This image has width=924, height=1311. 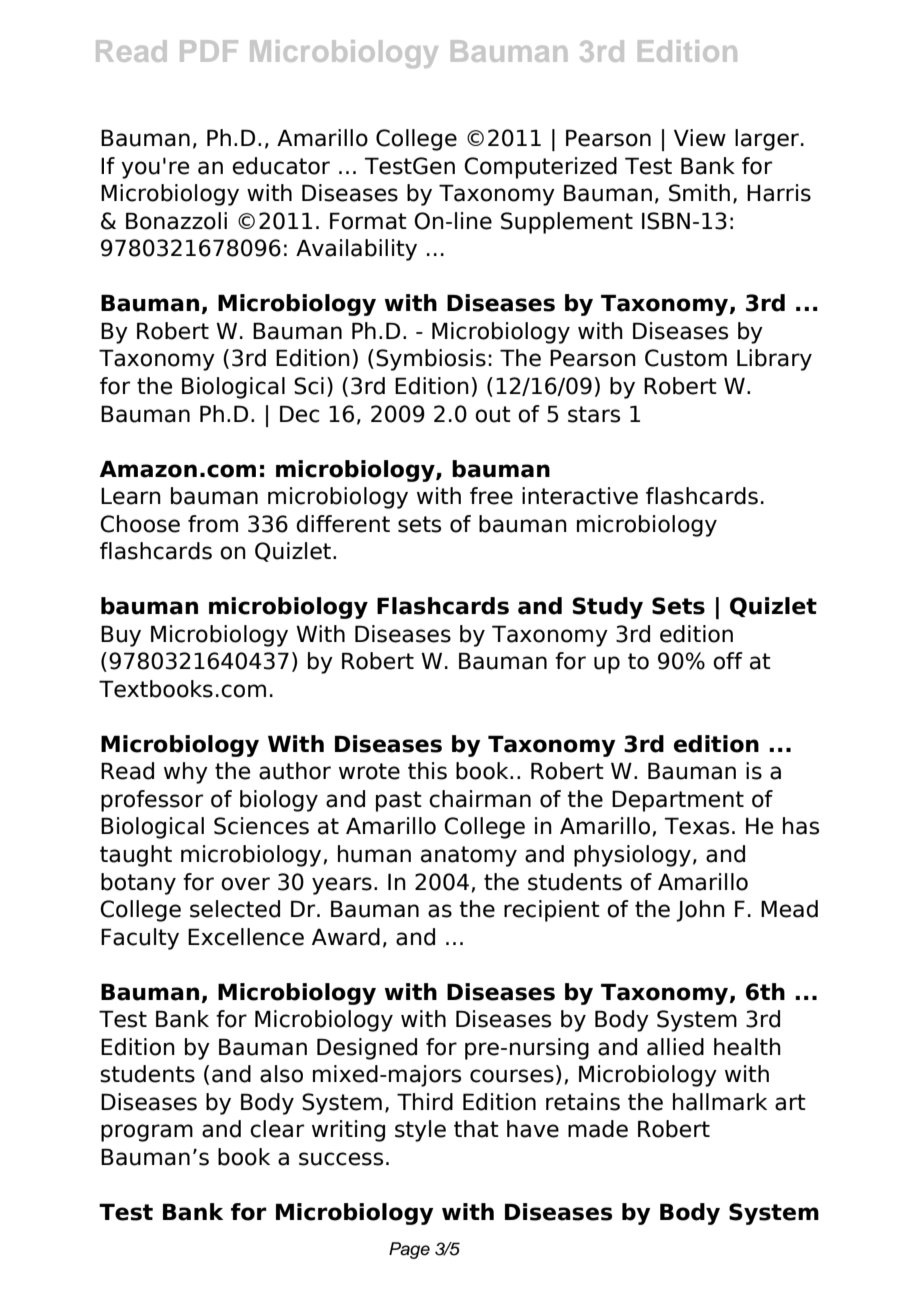 I want to click on PDF, so click(x=209, y=51).
